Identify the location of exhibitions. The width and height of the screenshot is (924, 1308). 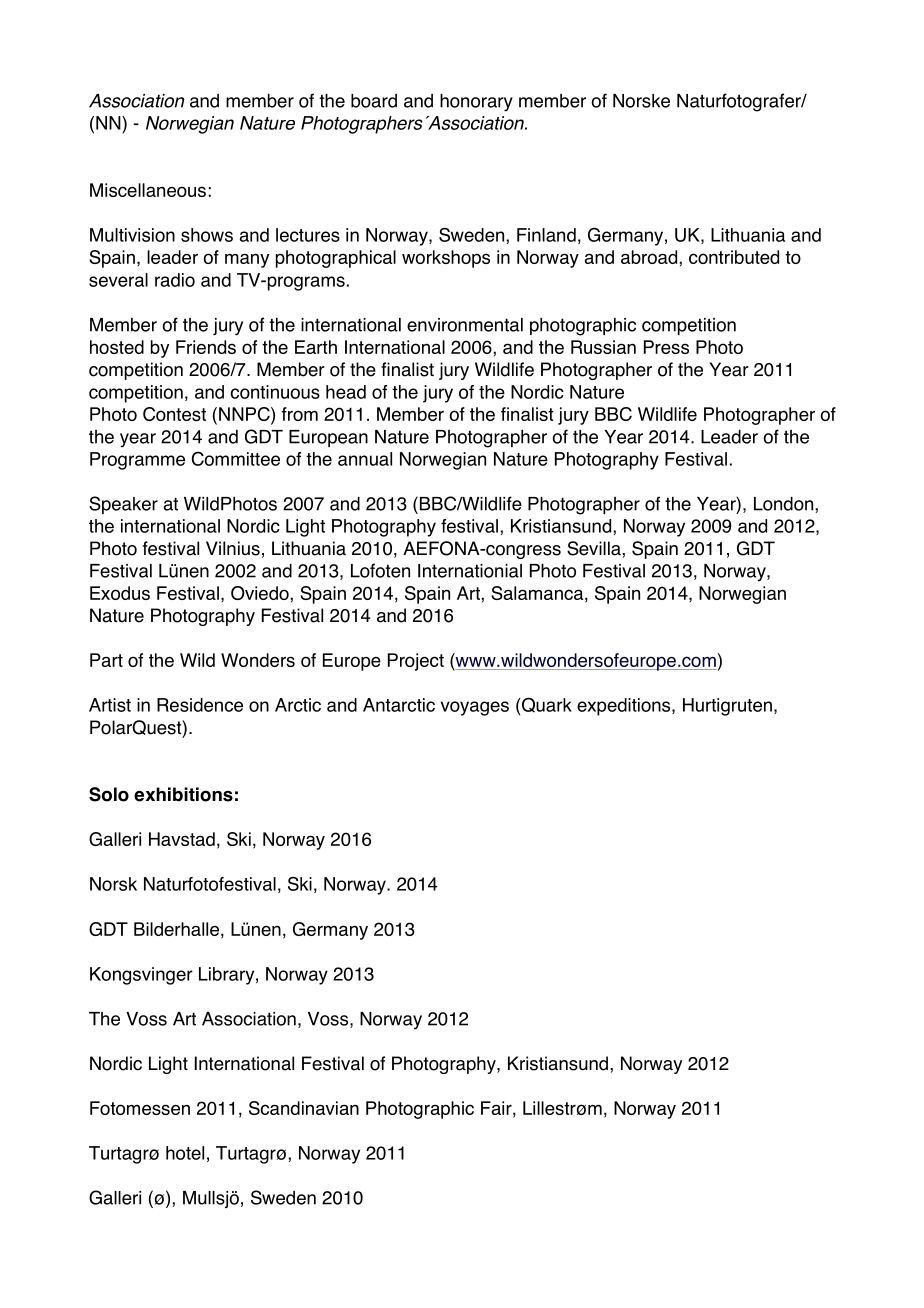
(183, 794).
